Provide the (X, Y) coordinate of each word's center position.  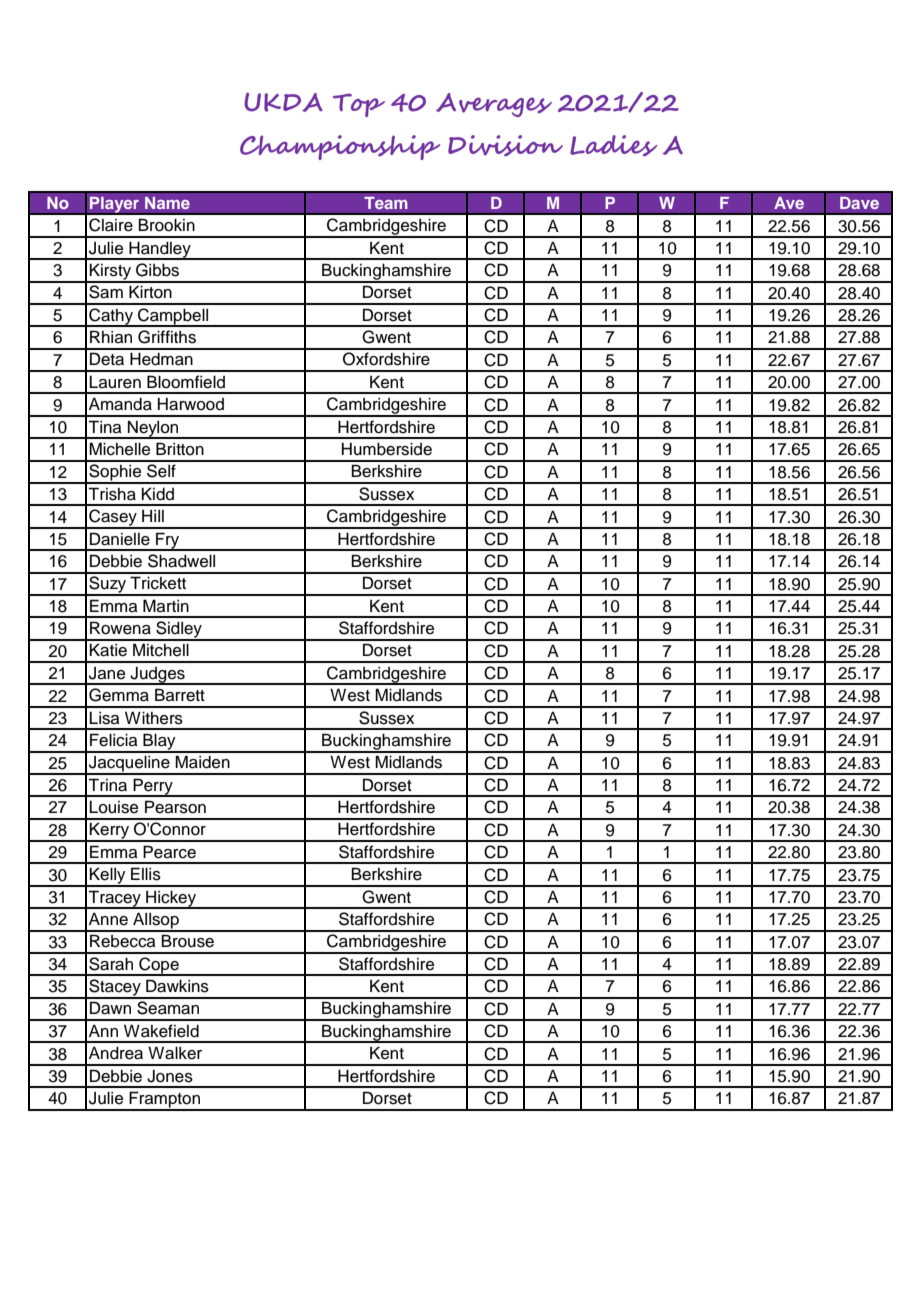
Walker (175, 1053)
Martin (166, 606)
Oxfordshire (386, 359)
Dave (859, 203)
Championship (340, 147)
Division (505, 145)
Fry (168, 541)
